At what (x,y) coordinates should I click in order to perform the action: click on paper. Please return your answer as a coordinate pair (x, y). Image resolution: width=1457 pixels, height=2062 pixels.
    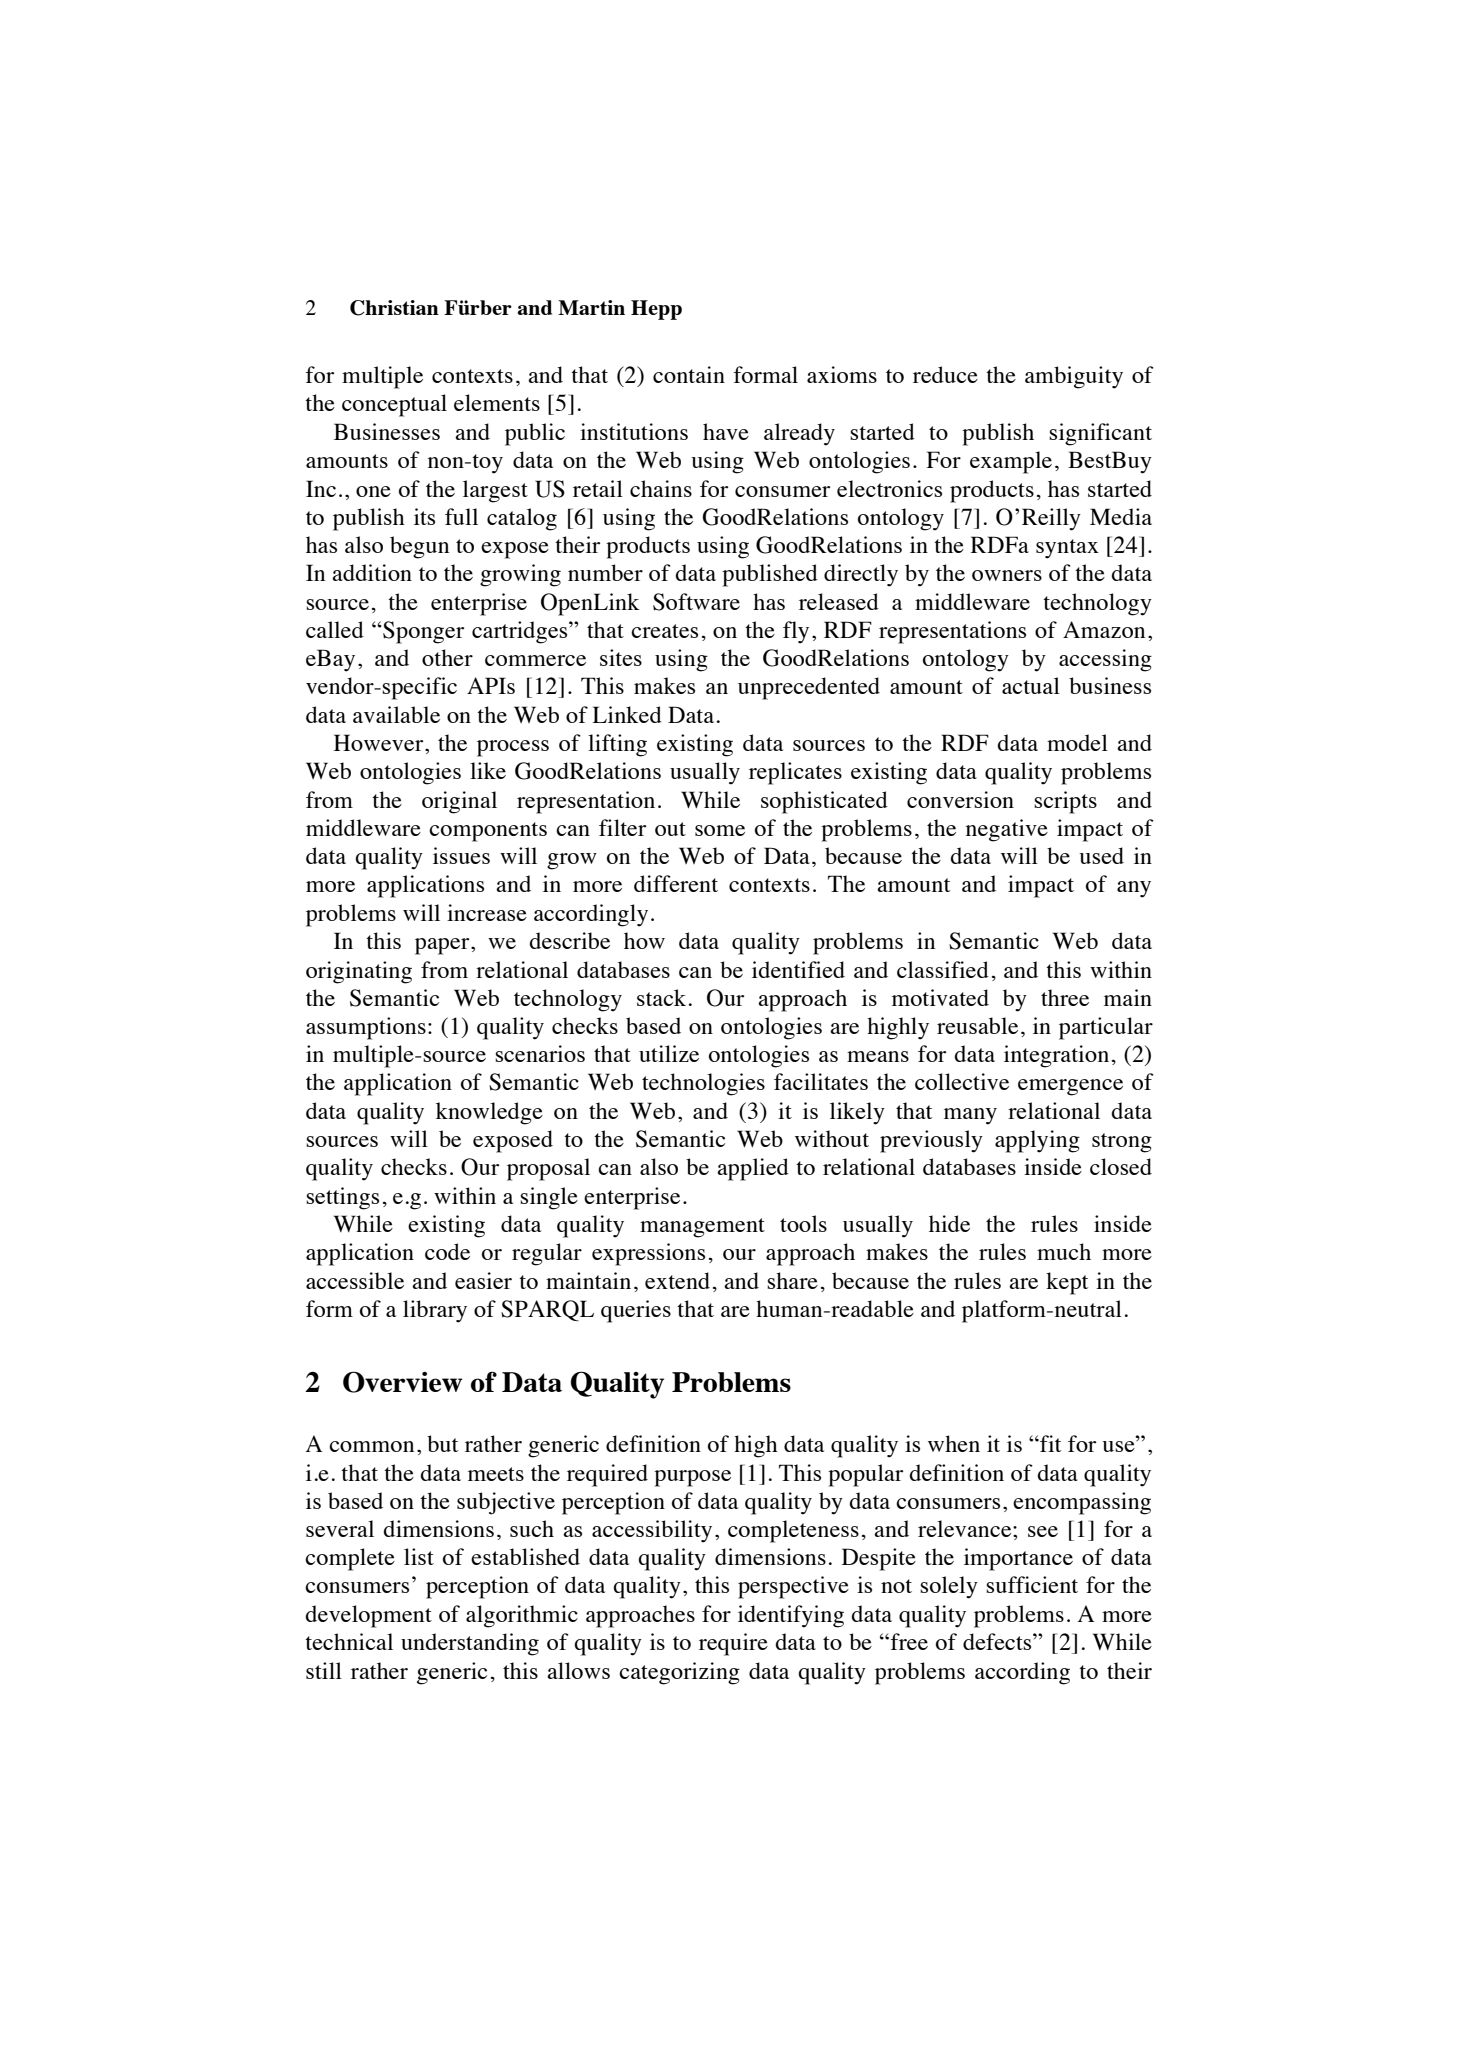
    Looking at the image, I should click on (443, 946).
